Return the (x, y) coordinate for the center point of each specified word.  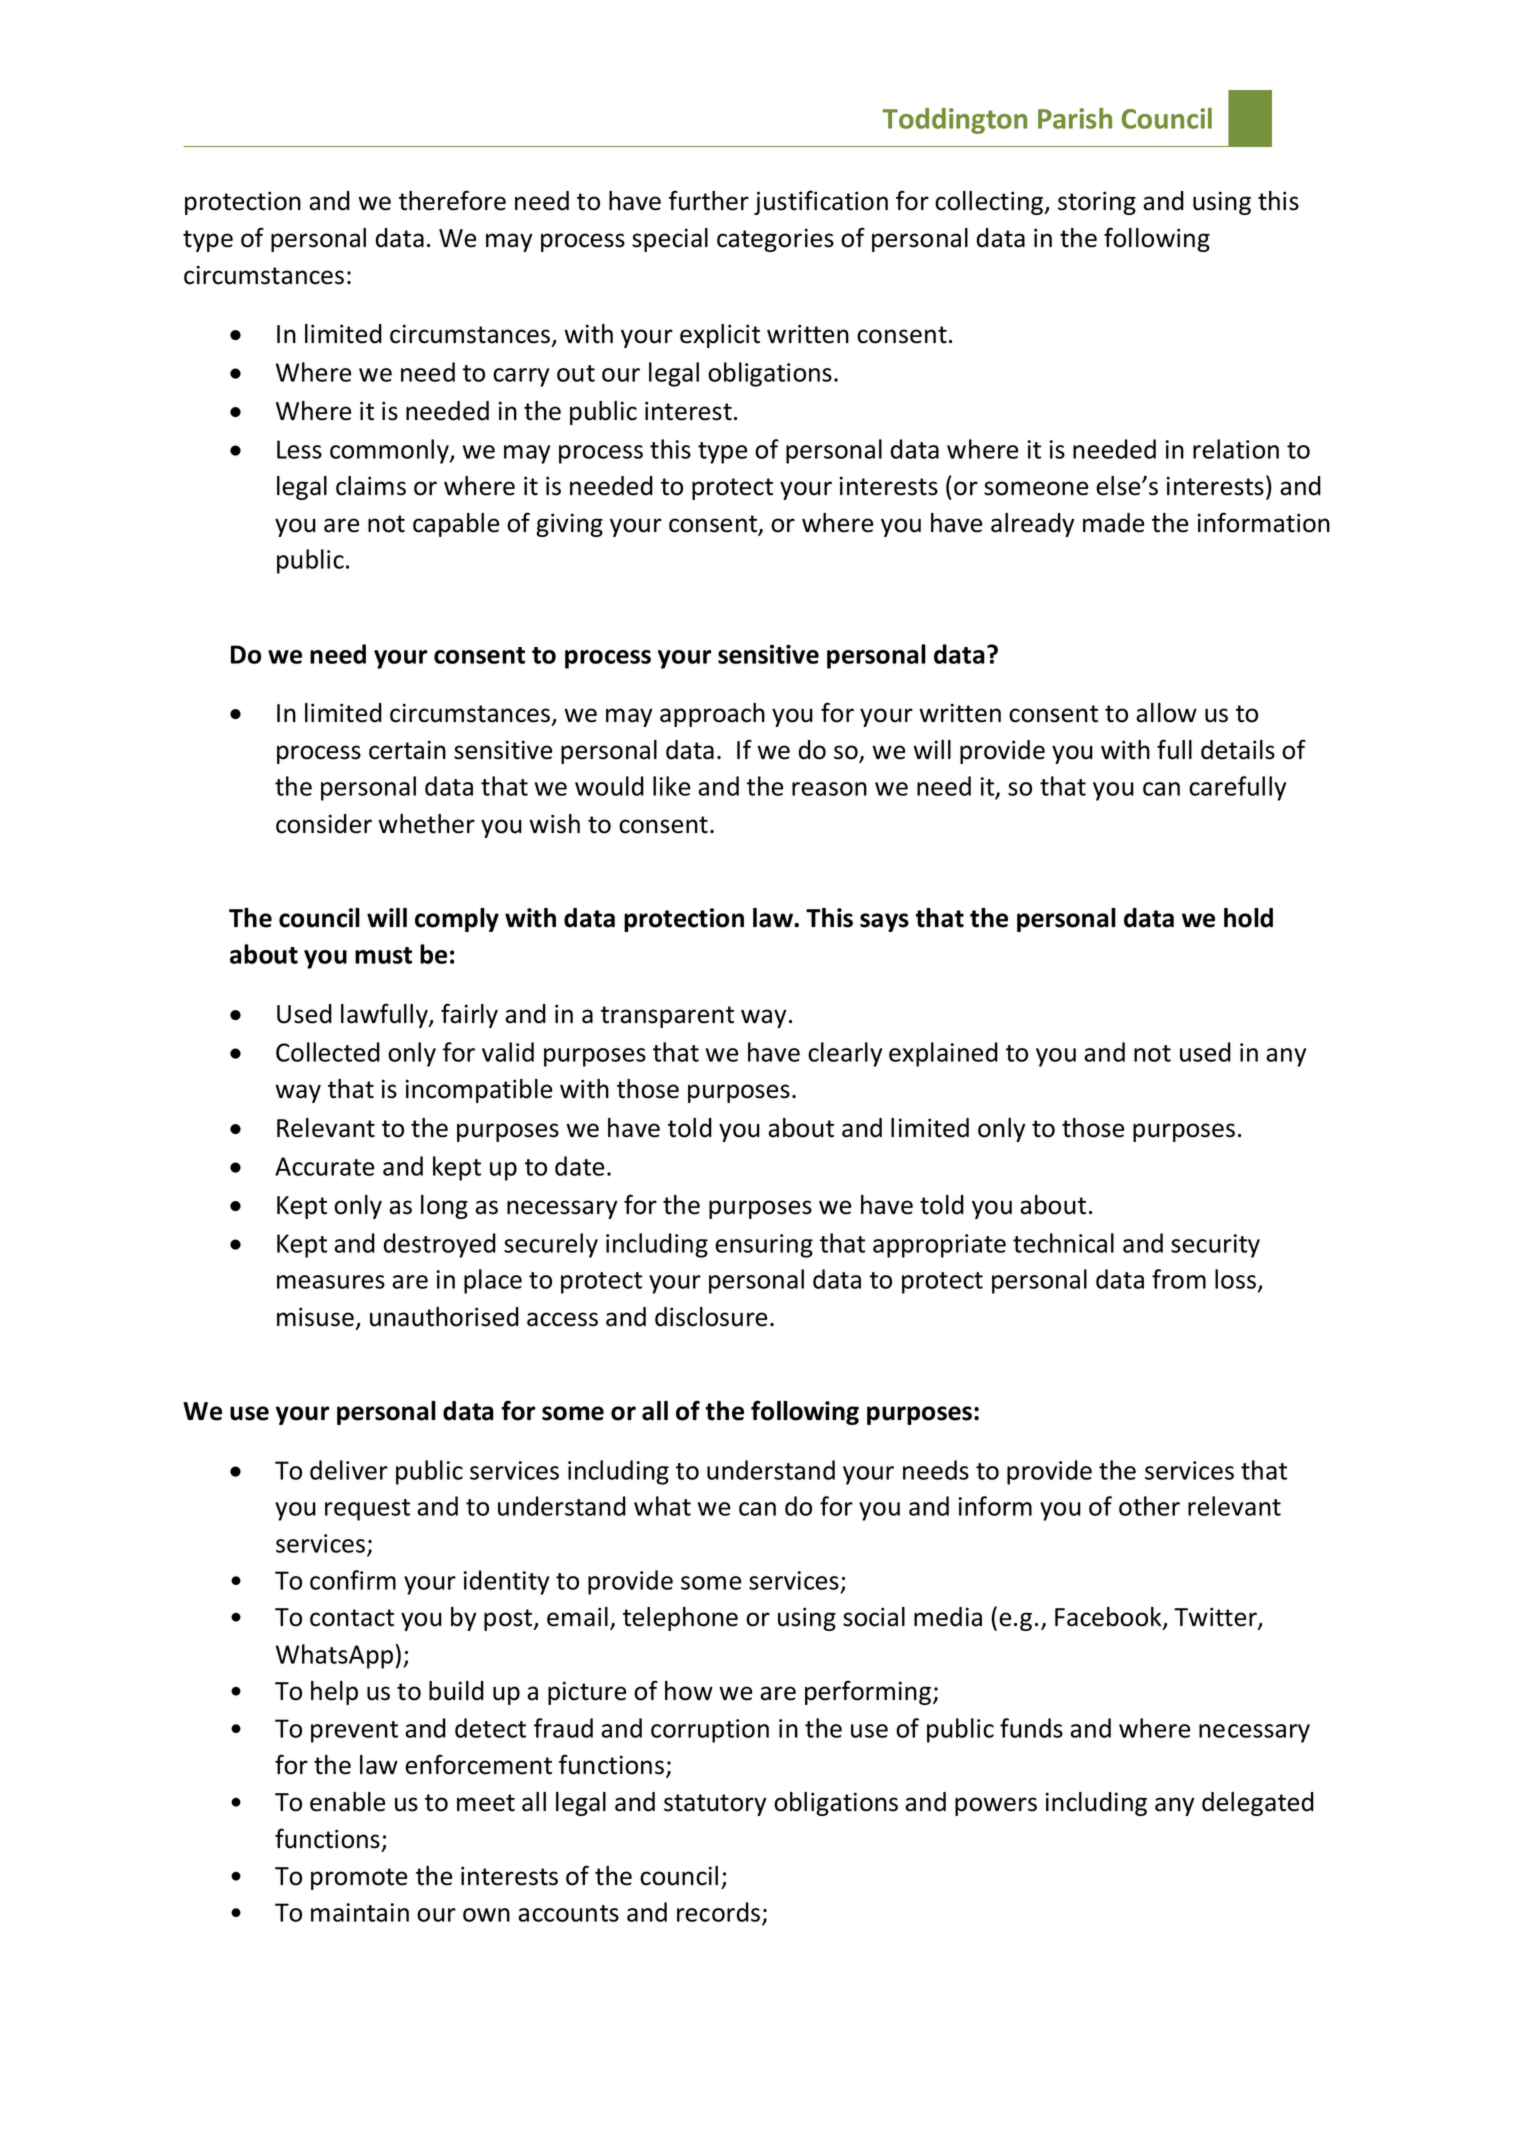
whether (426, 824)
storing (1097, 203)
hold (1248, 918)
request (367, 1510)
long (444, 1207)
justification (821, 202)
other (1149, 1506)
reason (829, 789)
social (874, 1617)
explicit (720, 336)
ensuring (764, 1246)
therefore (452, 200)
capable (456, 525)
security (1215, 1246)
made (1113, 523)
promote (359, 1879)
